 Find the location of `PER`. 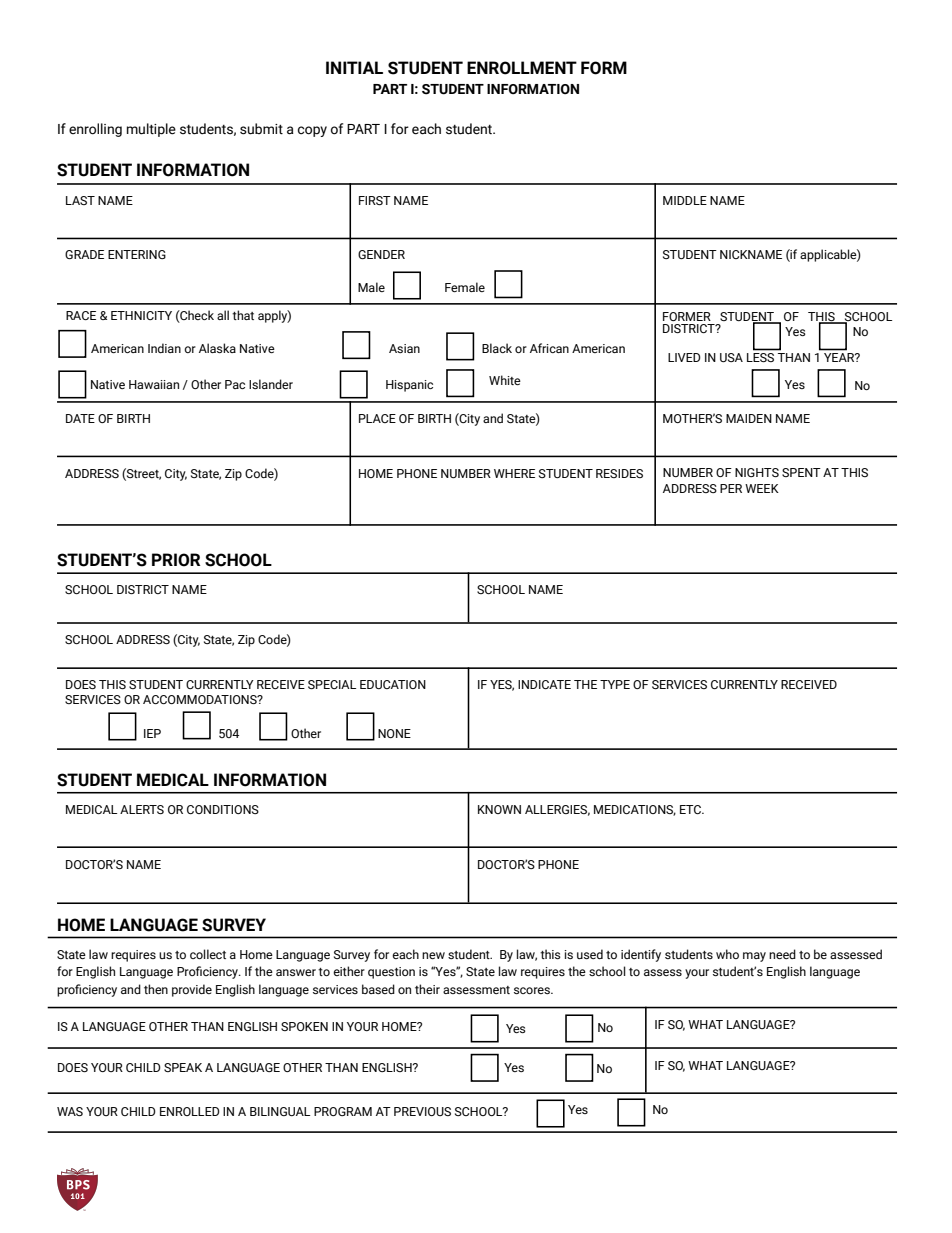

PER is located at coordinates (731, 488).
